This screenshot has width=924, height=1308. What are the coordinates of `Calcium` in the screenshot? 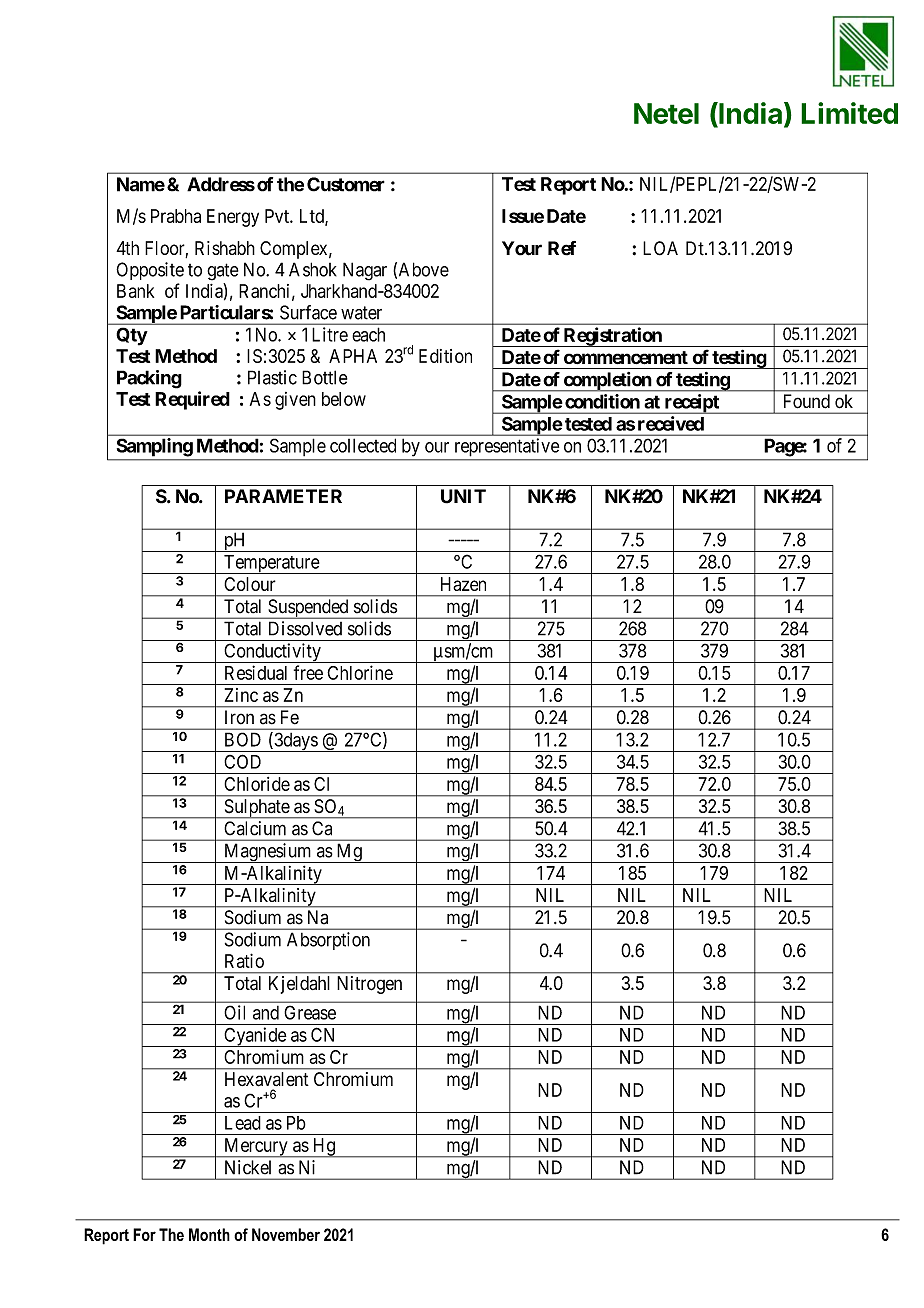 It's located at (255, 828).
